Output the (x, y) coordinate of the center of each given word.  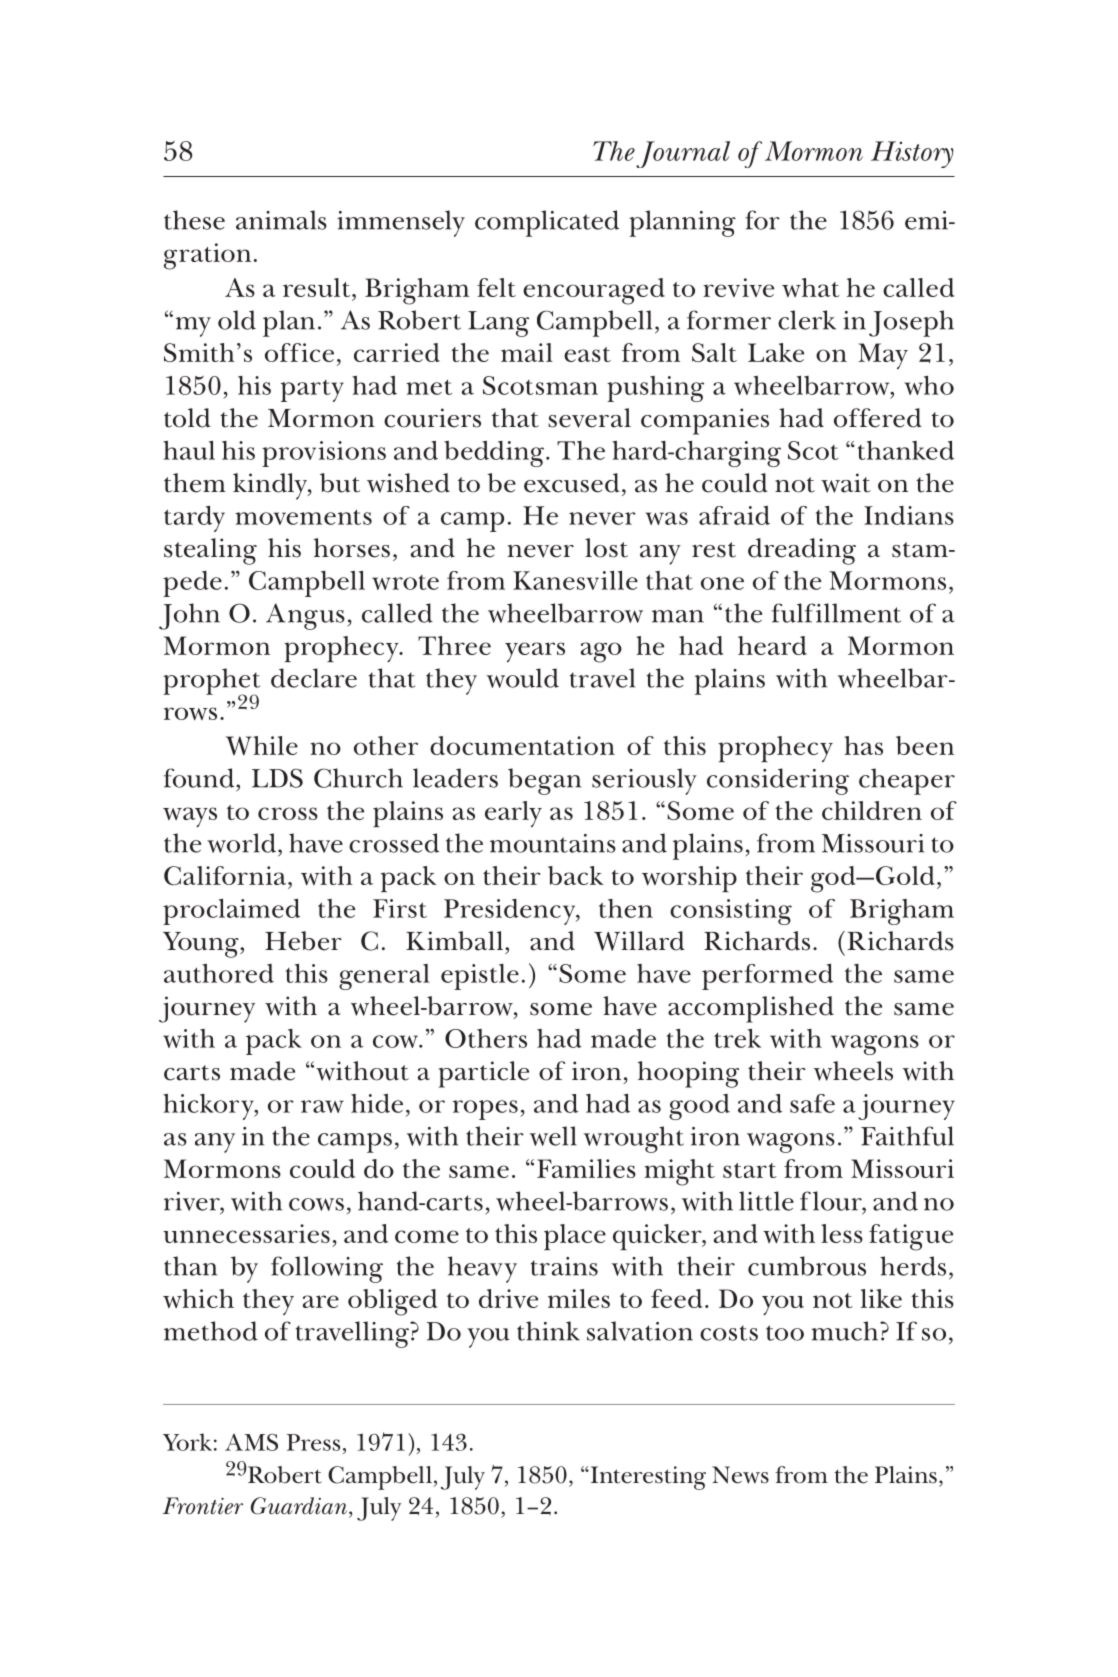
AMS (251, 1442)
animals (281, 220)
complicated (547, 223)
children (872, 810)
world (243, 843)
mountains (553, 843)
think (548, 1331)
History (912, 154)
